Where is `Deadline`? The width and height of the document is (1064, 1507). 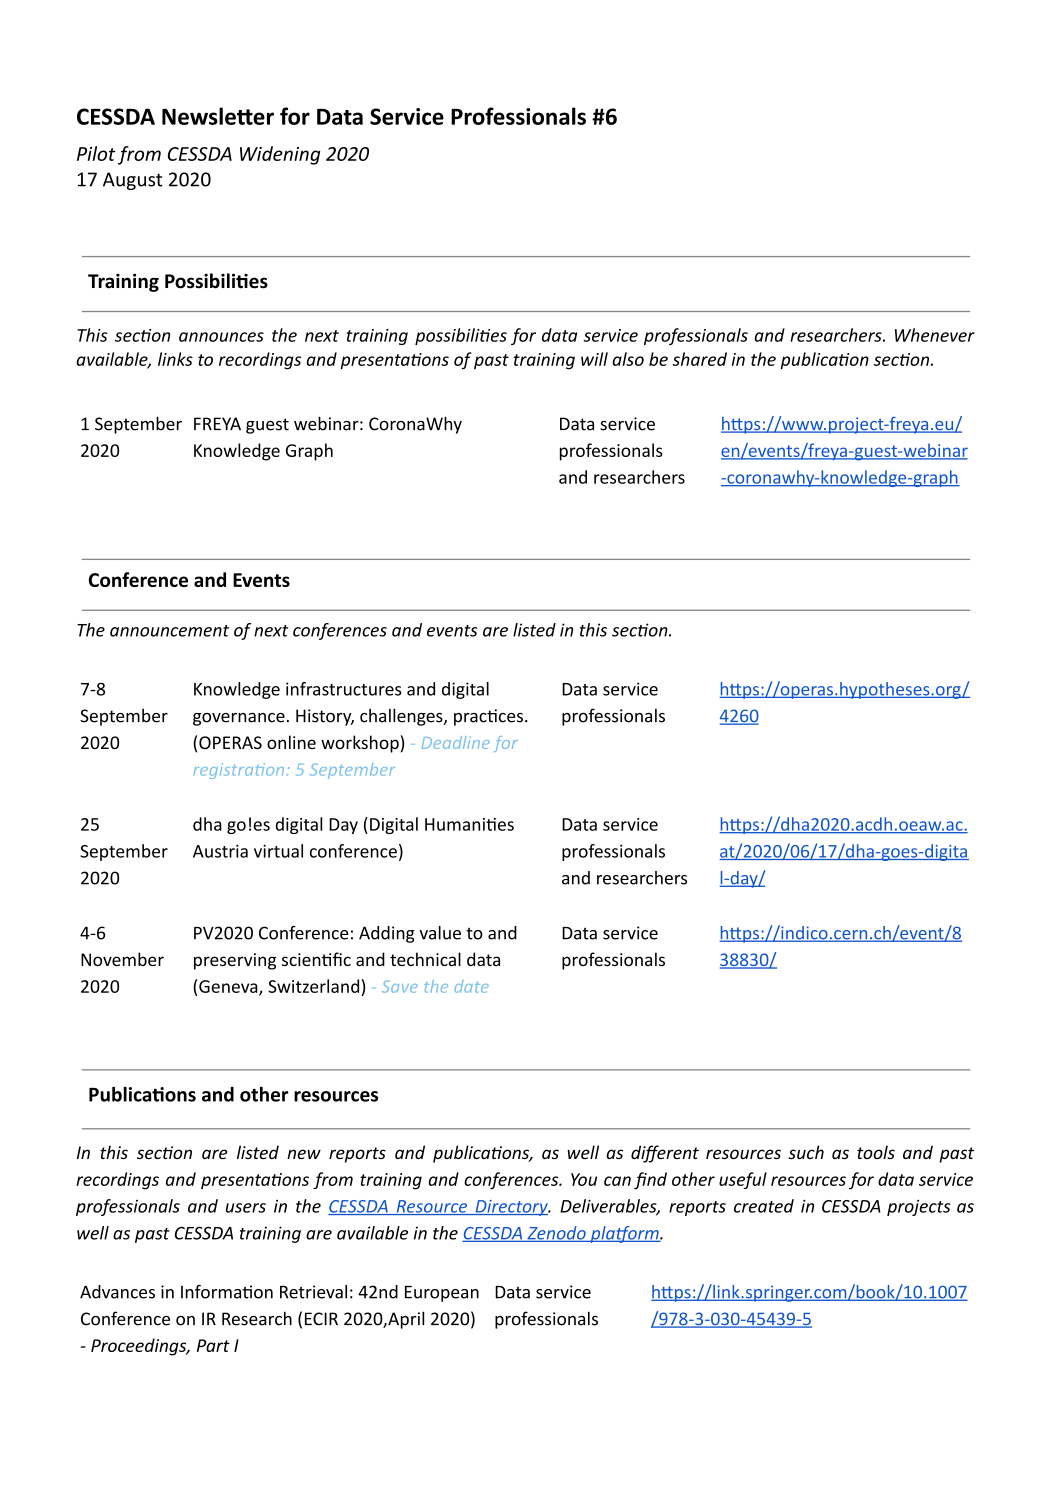
Deadline is located at coordinates (456, 742).
